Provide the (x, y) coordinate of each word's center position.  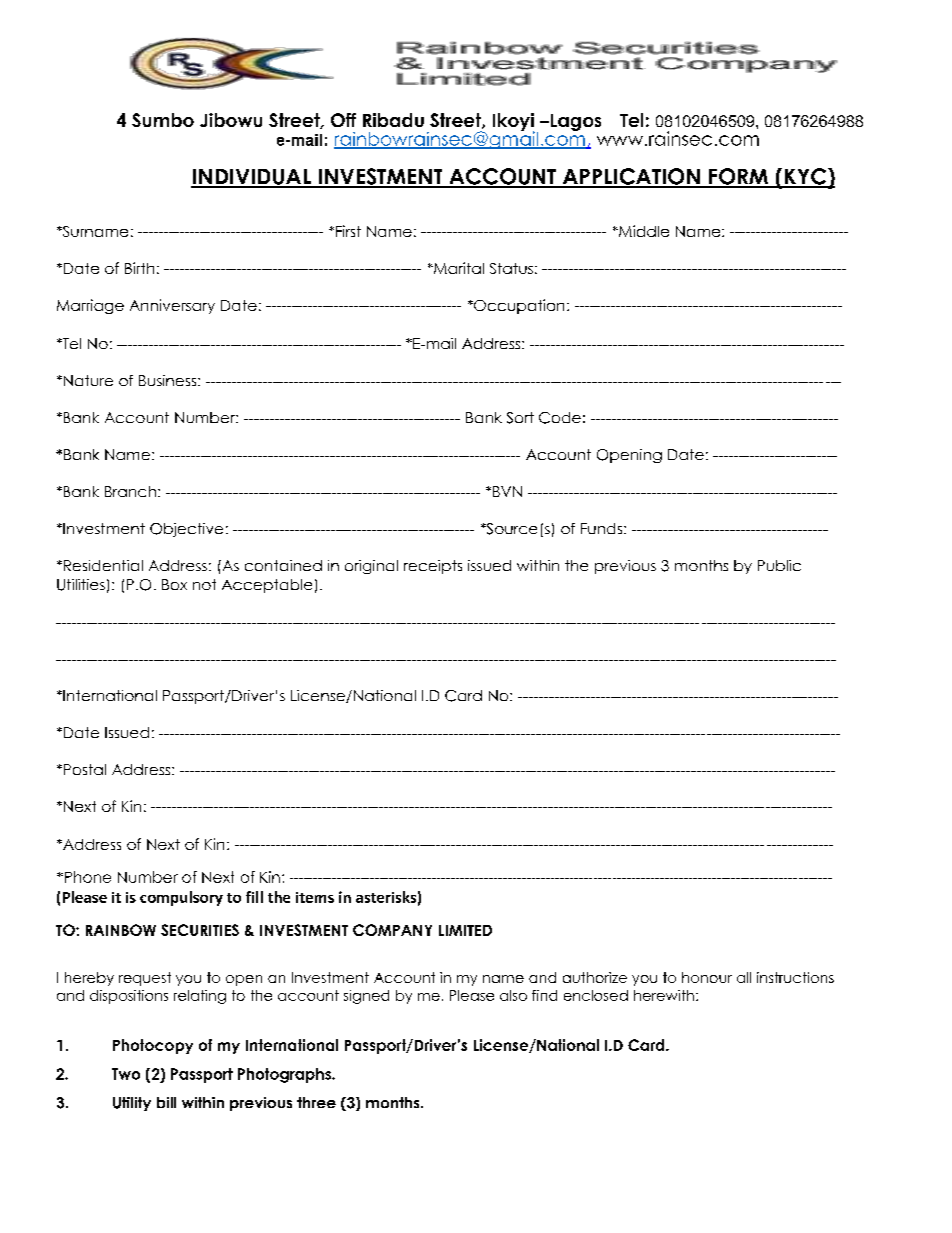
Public (779, 565)
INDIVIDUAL (252, 178)
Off (343, 120)
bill (166, 1102)
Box (174, 584)
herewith (664, 995)
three (316, 1102)
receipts (433, 567)
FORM (738, 177)
